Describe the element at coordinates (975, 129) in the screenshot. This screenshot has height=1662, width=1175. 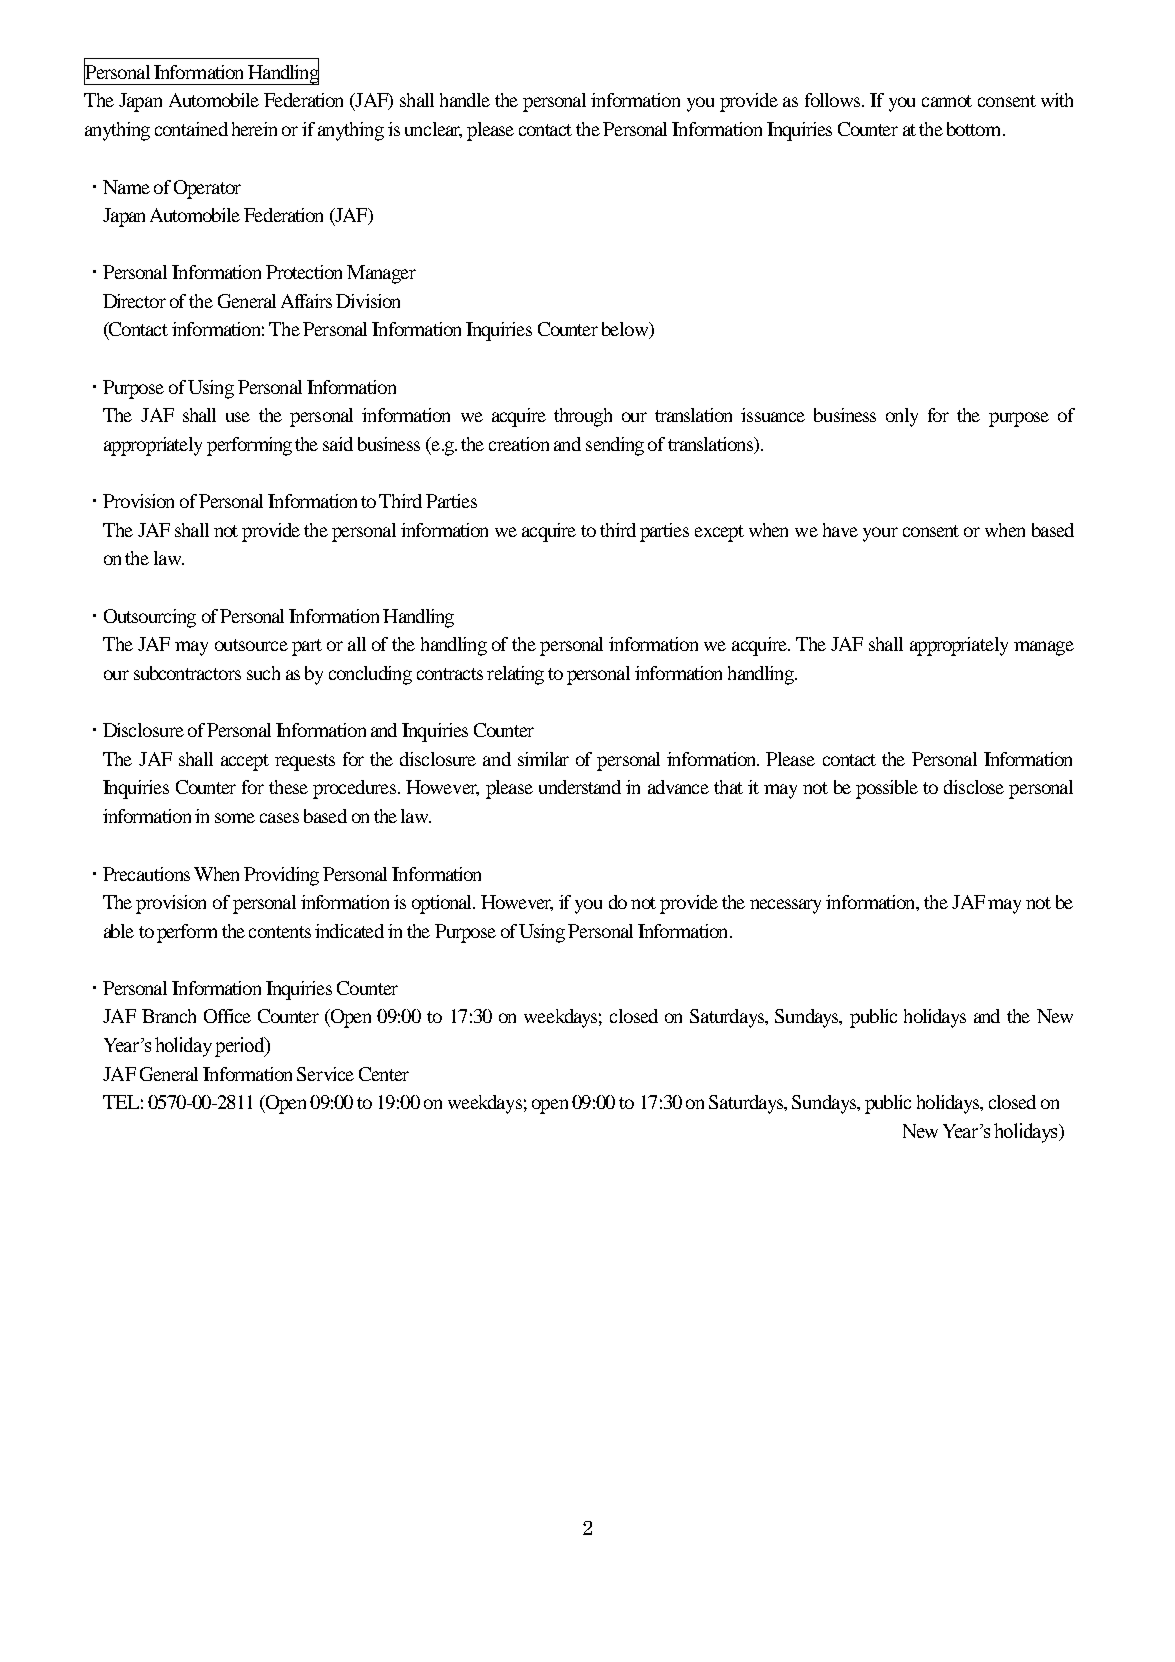
I see `bottom` at that location.
